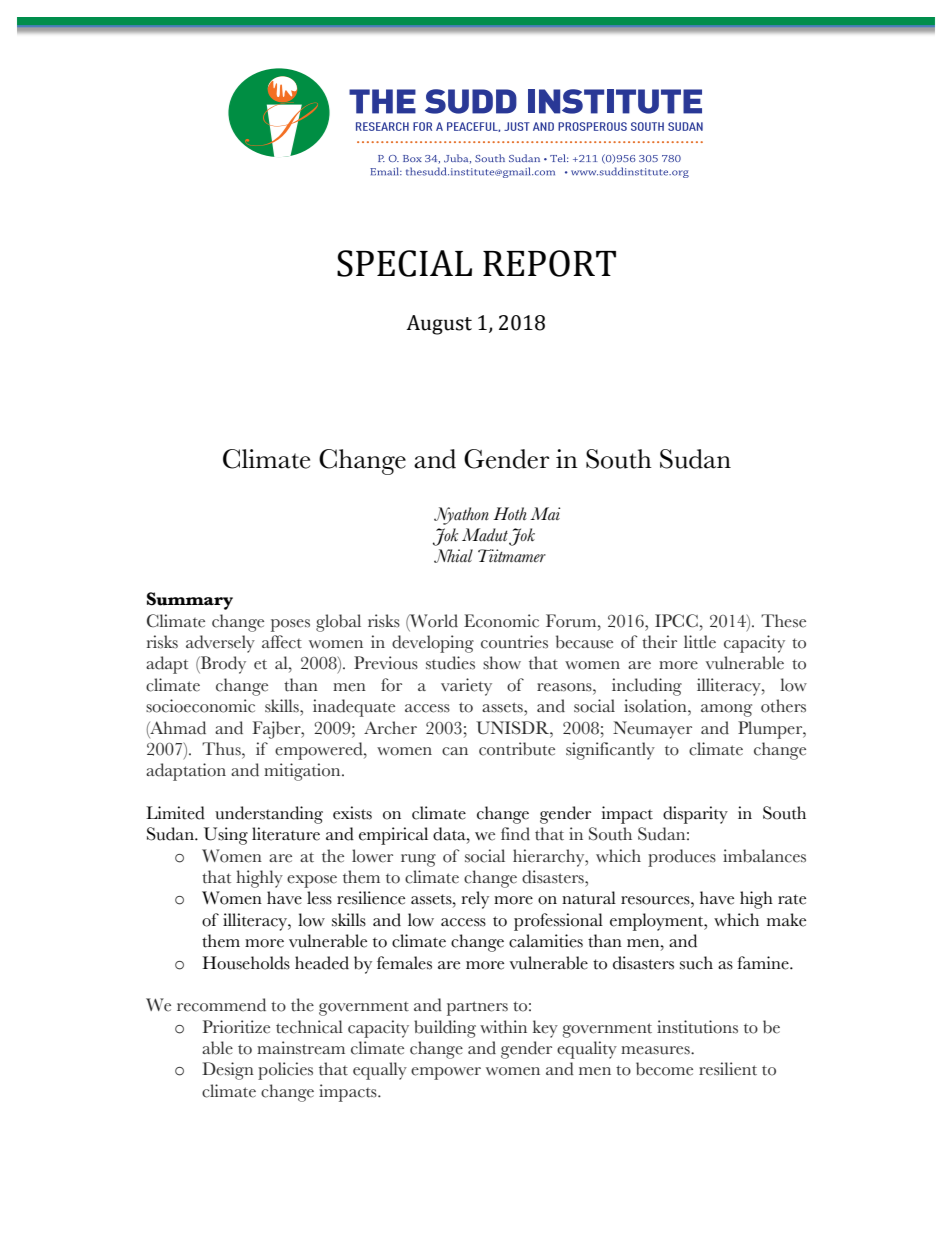 The height and width of the screenshot is (1233, 952). What do you see at coordinates (236, 1027) in the screenshot?
I see `Prioritize` at bounding box center [236, 1027].
